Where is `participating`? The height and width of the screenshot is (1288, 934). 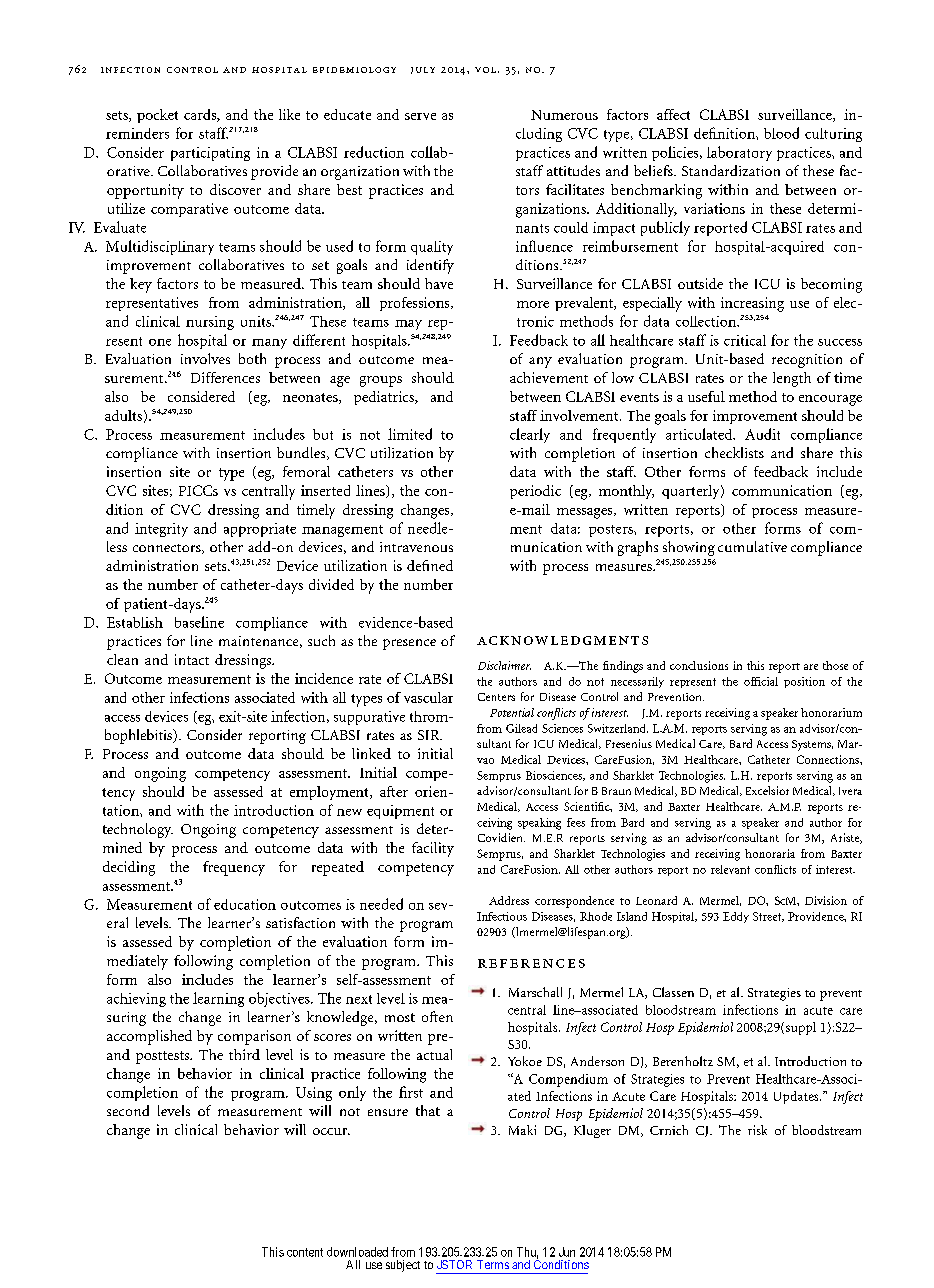 participating is located at coordinates (210, 154).
